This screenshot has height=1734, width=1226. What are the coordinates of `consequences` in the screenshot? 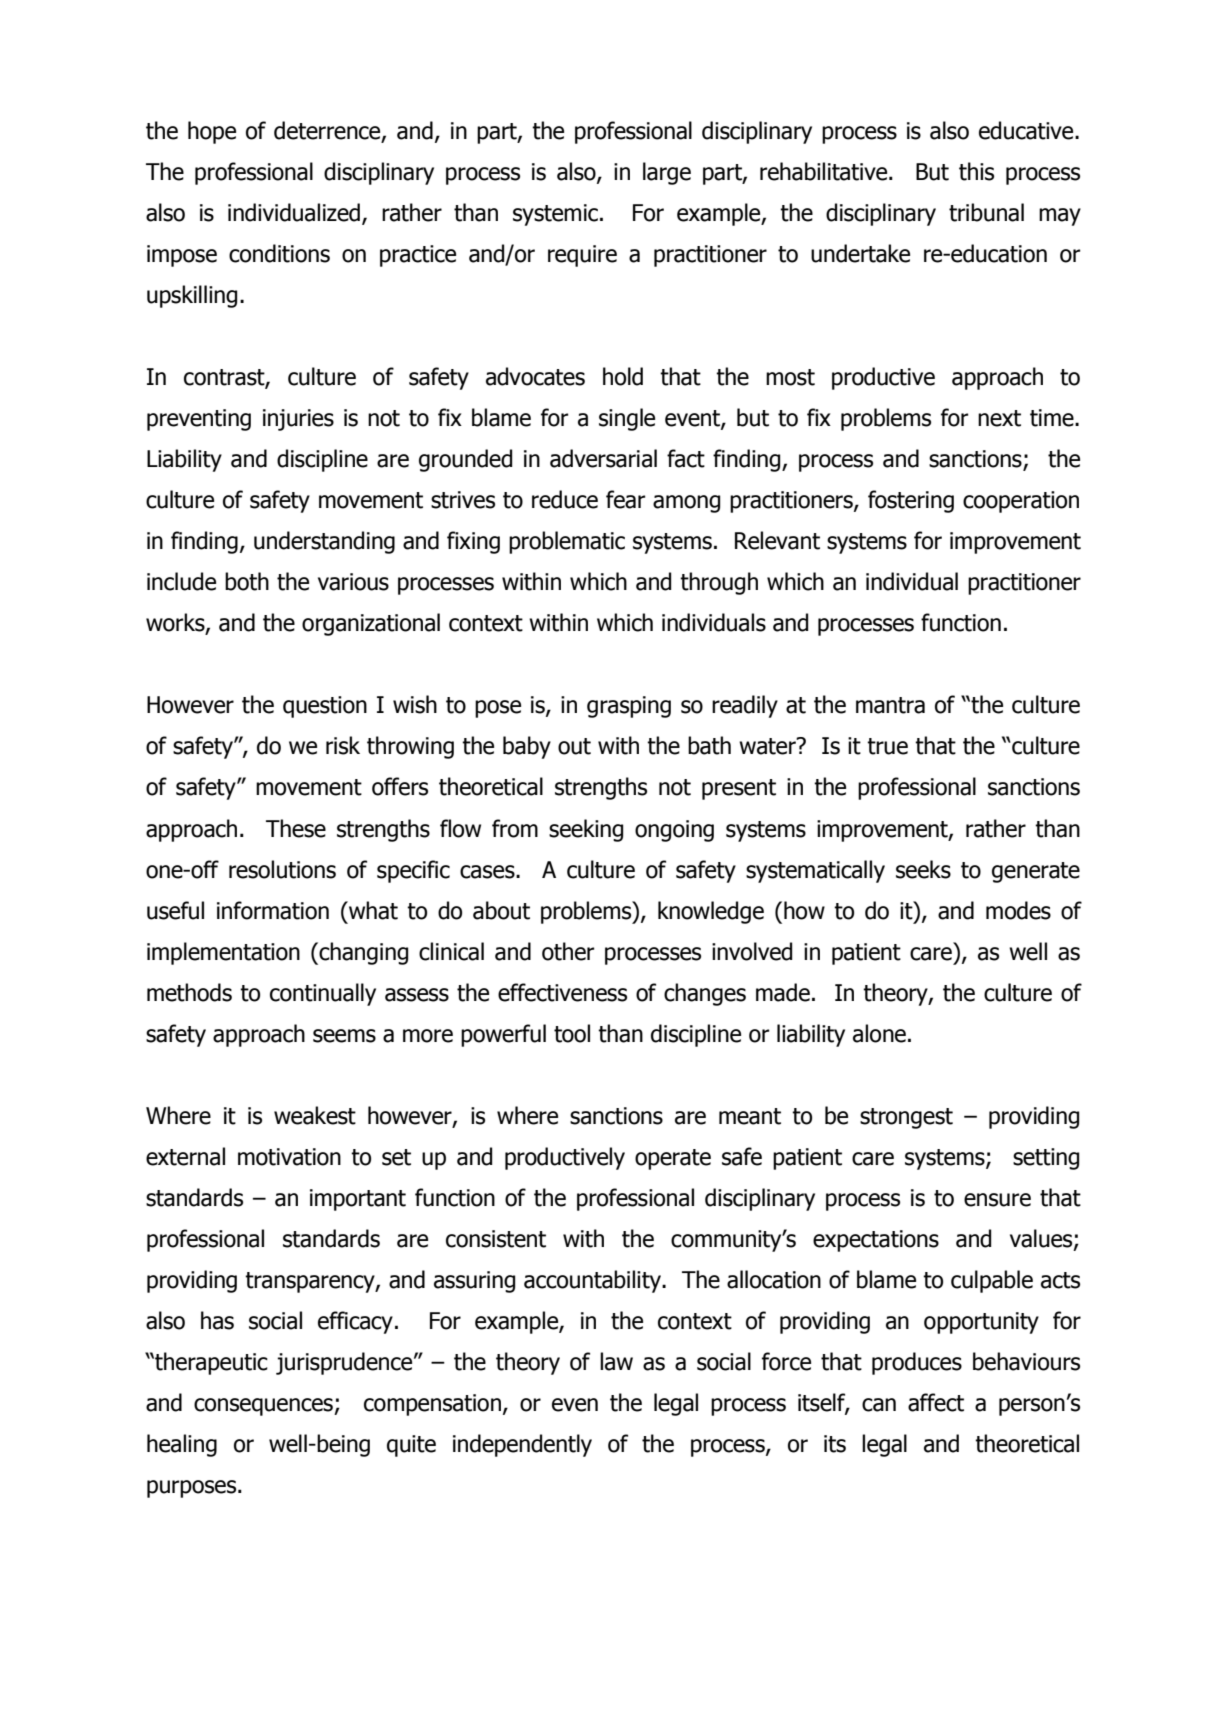 It's located at (264, 1407).
